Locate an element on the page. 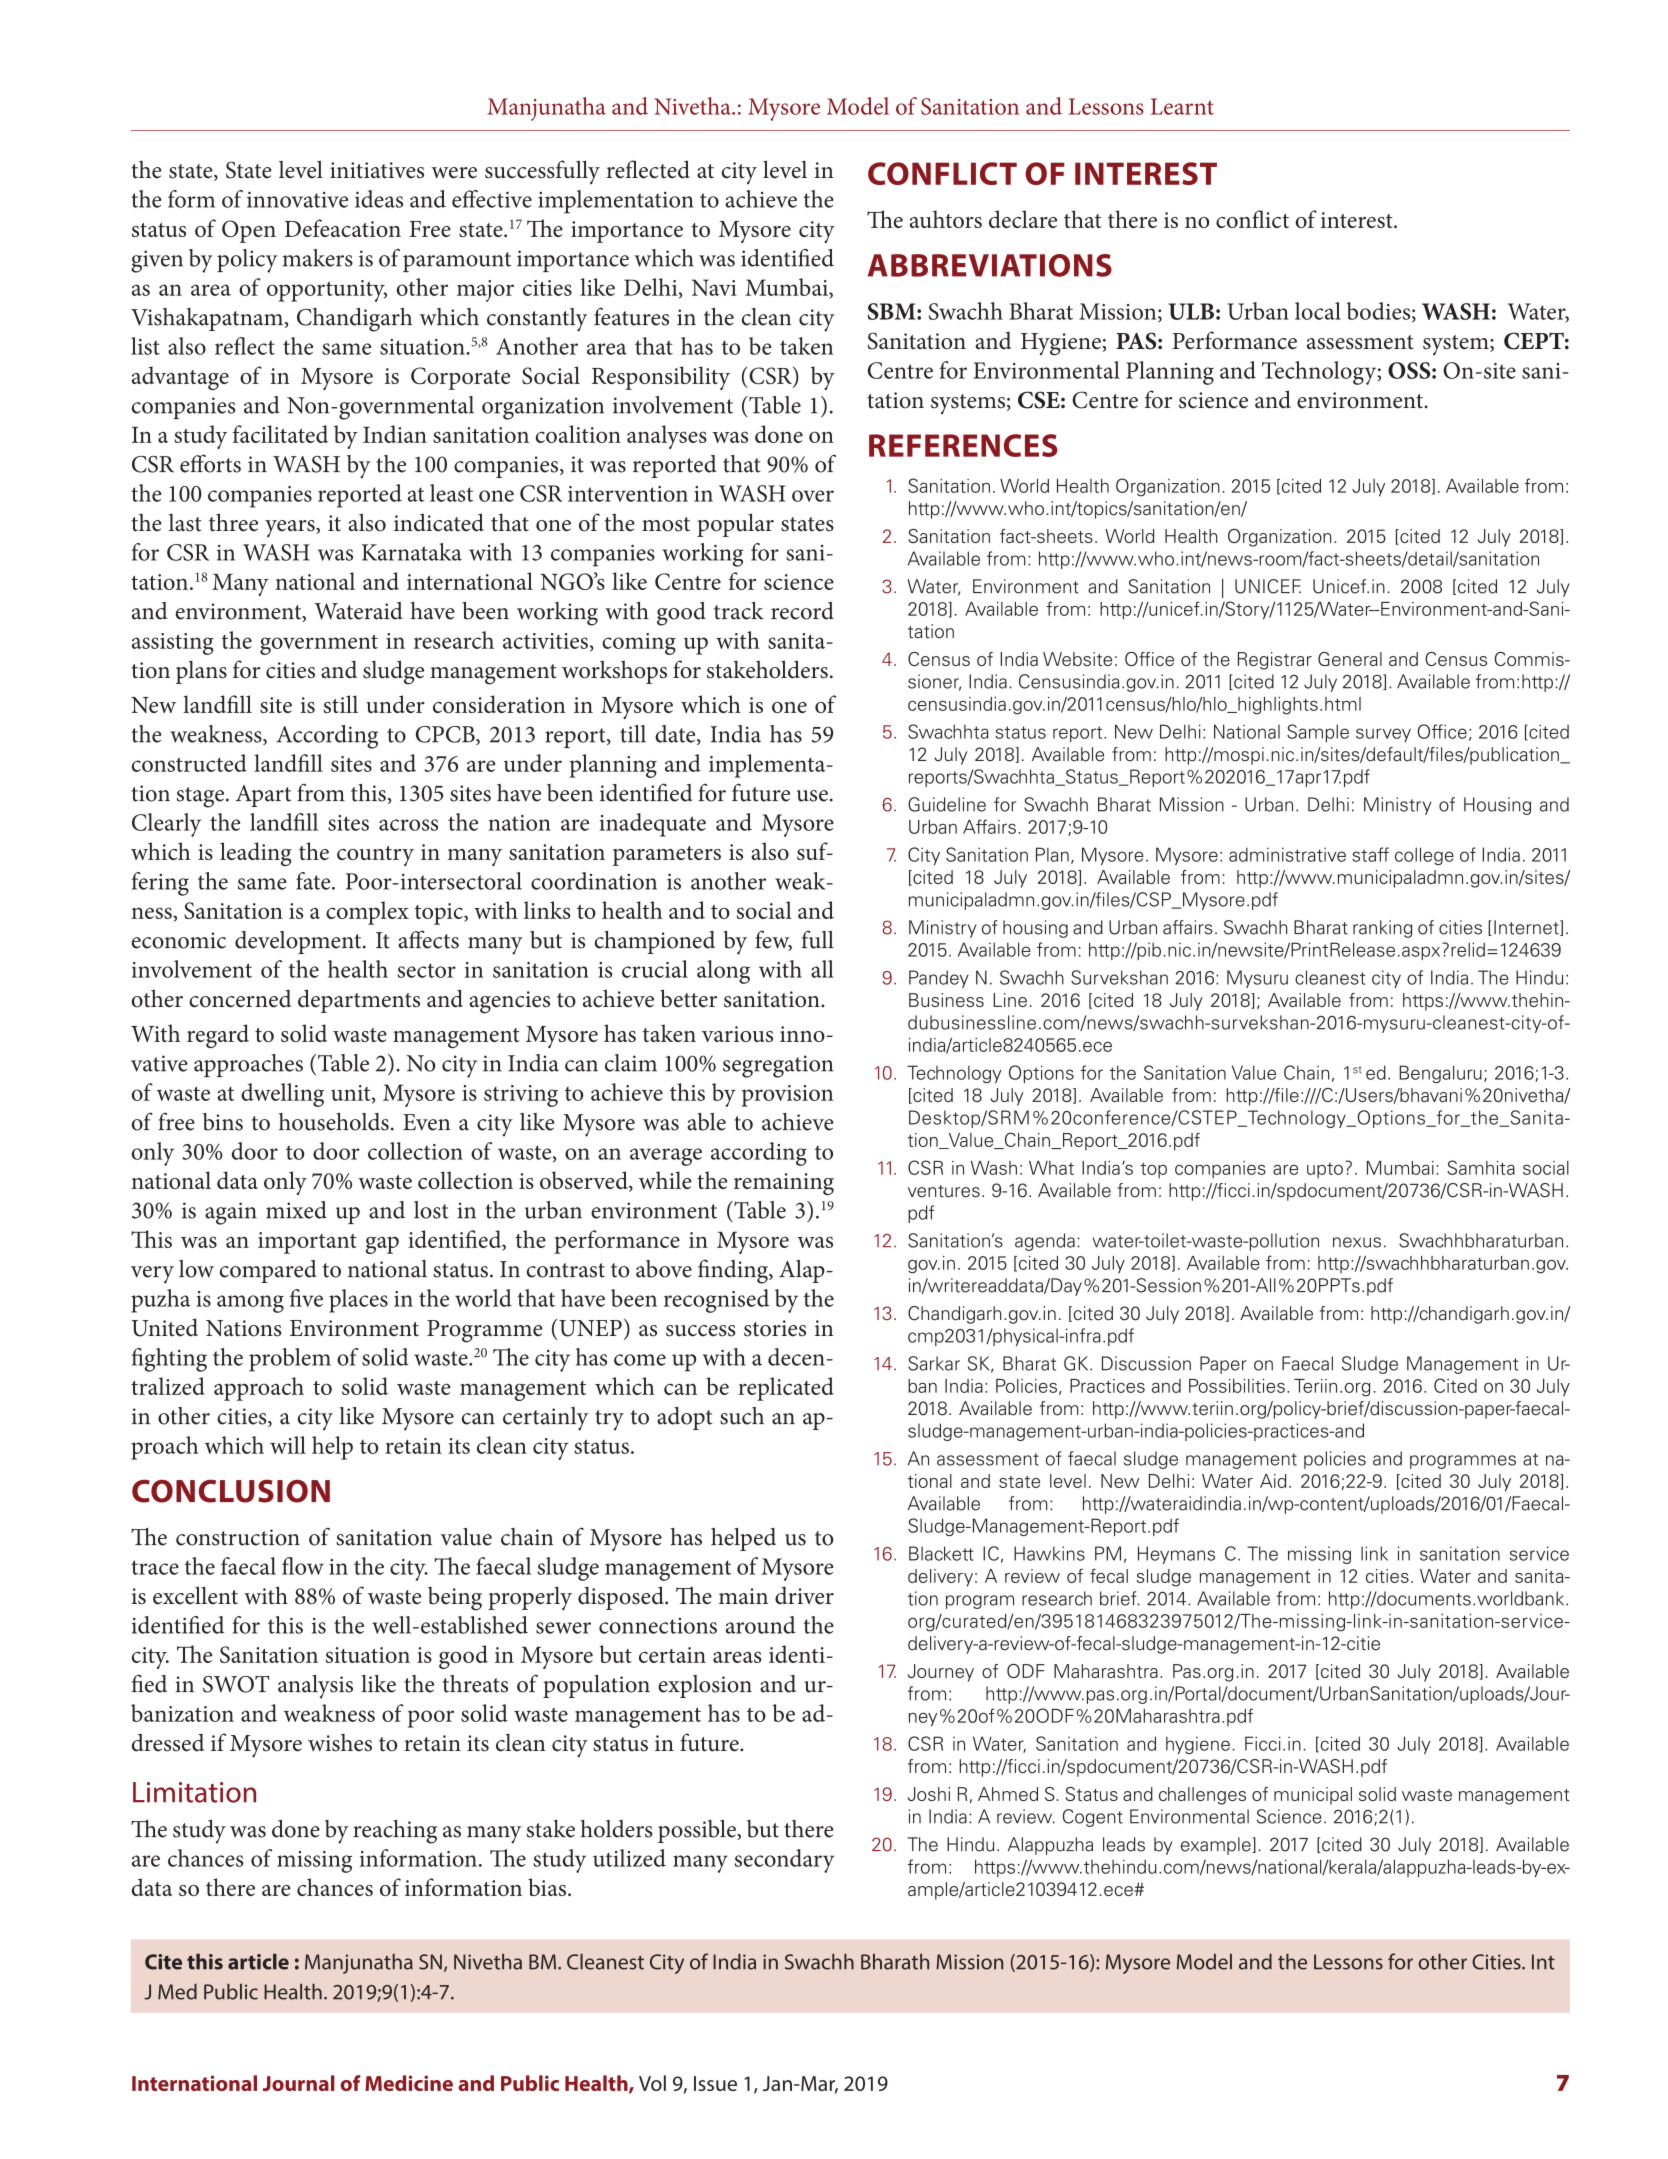 The image size is (1668, 2159). declare is located at coordinates (1023, 219).
